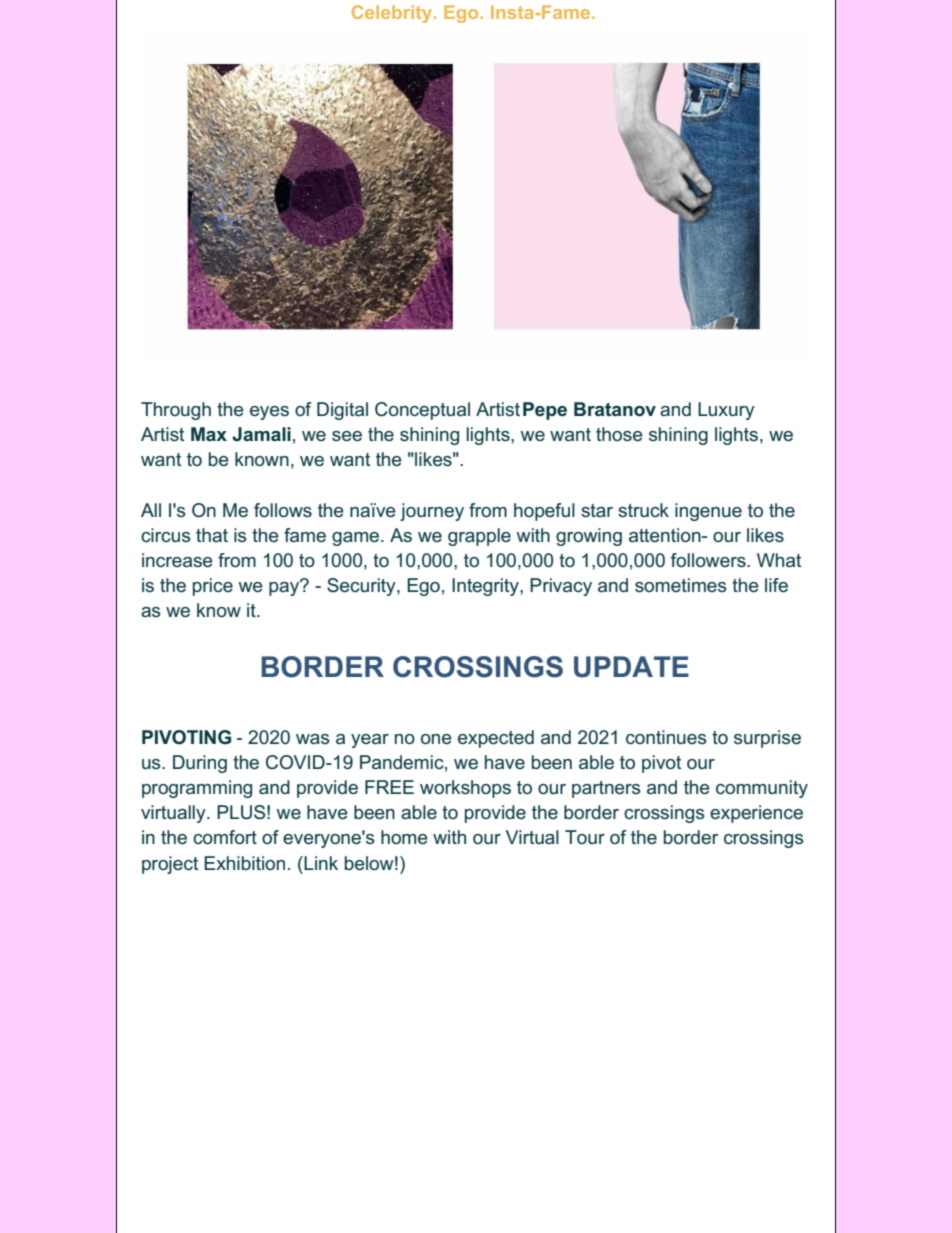 The image size is (952, 1233). Describe the element at coordinates (209, 434) in the page. I see `Max` at that location.
